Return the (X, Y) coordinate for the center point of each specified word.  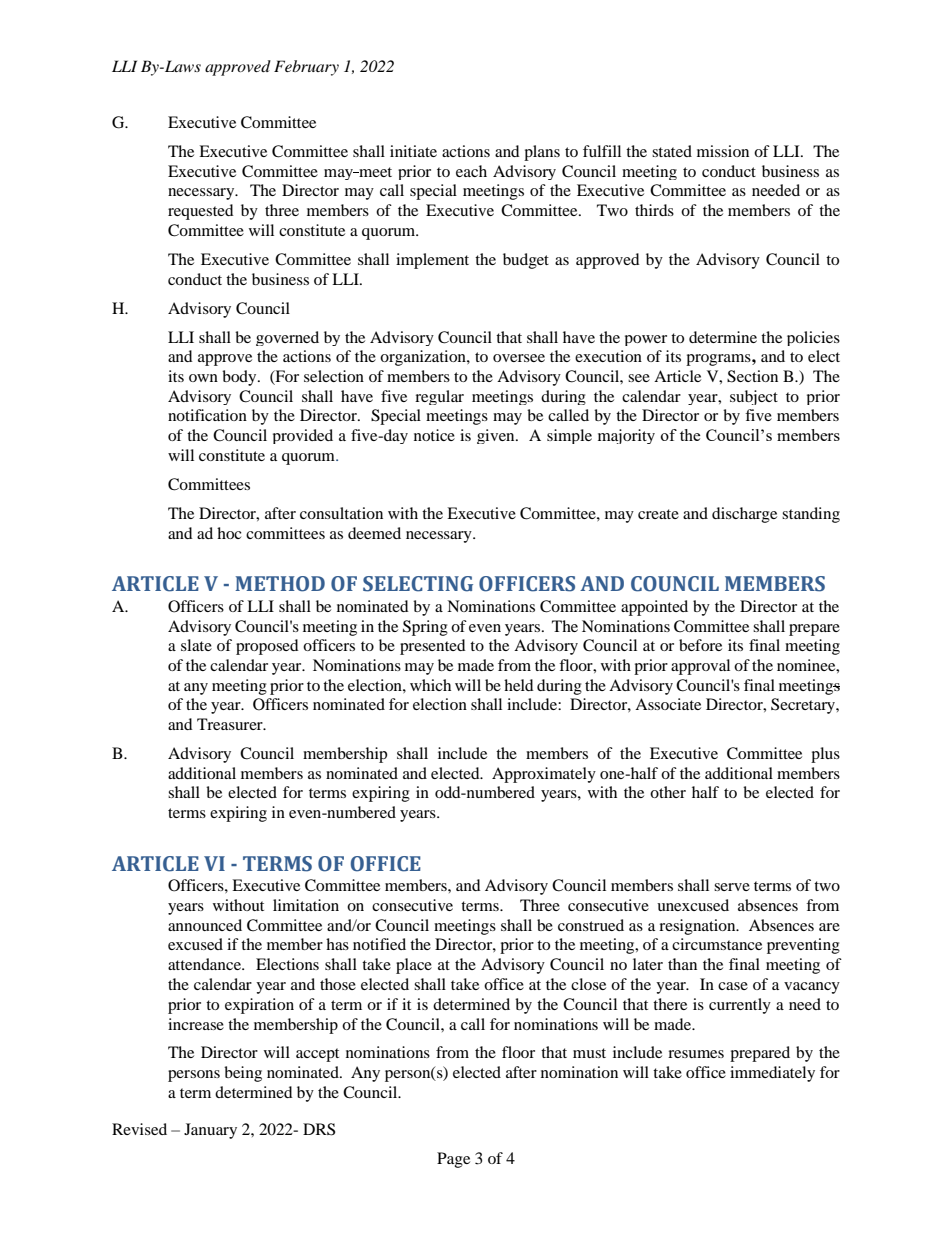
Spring (425, 628)
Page (453, 1160)
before (700, 645)
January (210, 1131)
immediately (772, 1074)
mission (723, 151)
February (306, 68)
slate (196, 645)
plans (542, 153)
